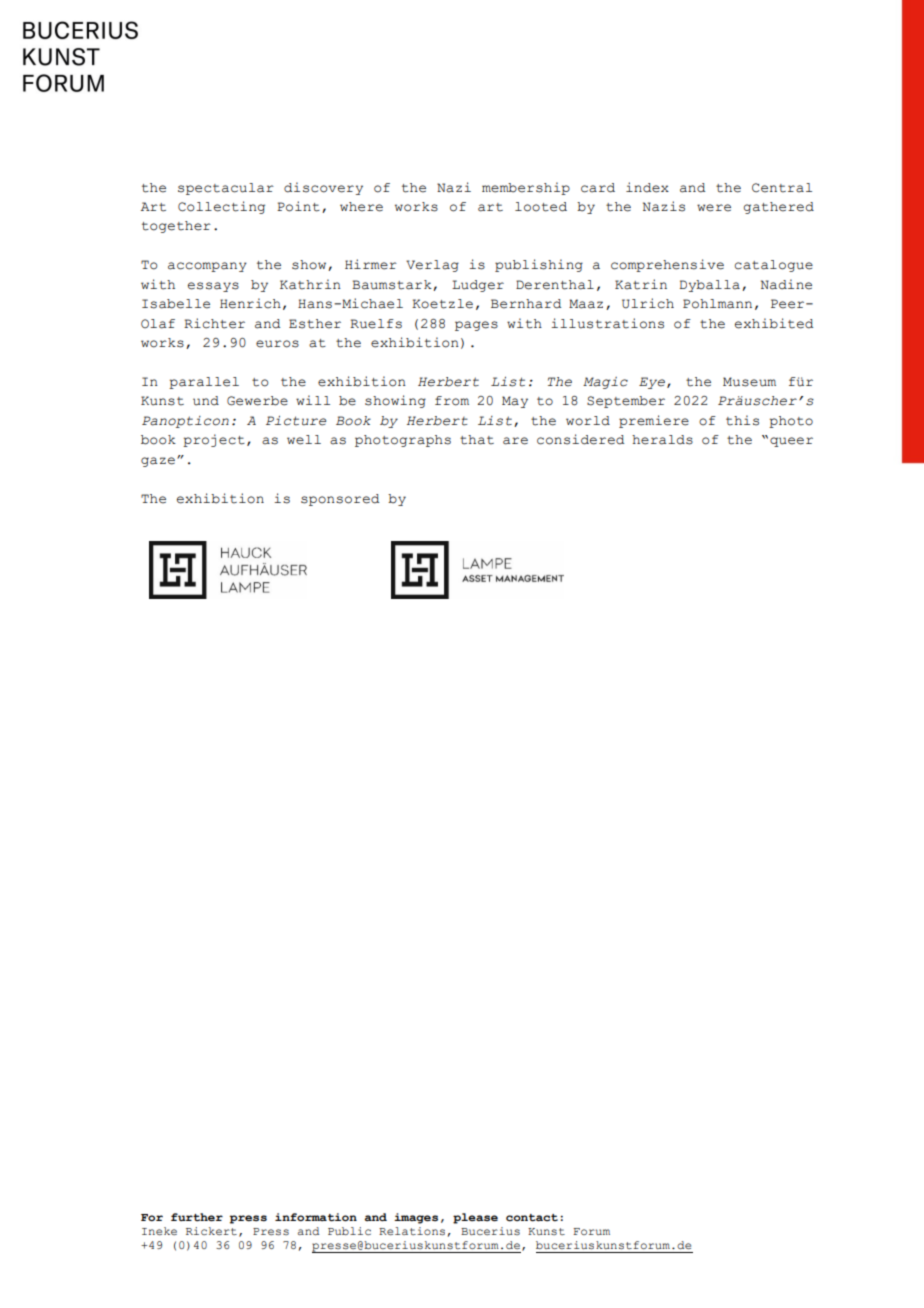 This image has width=924, height=1308. What do you see at coordinates (197, 1217) in the image?
I see `further` at bounding box center [197, 1217].
